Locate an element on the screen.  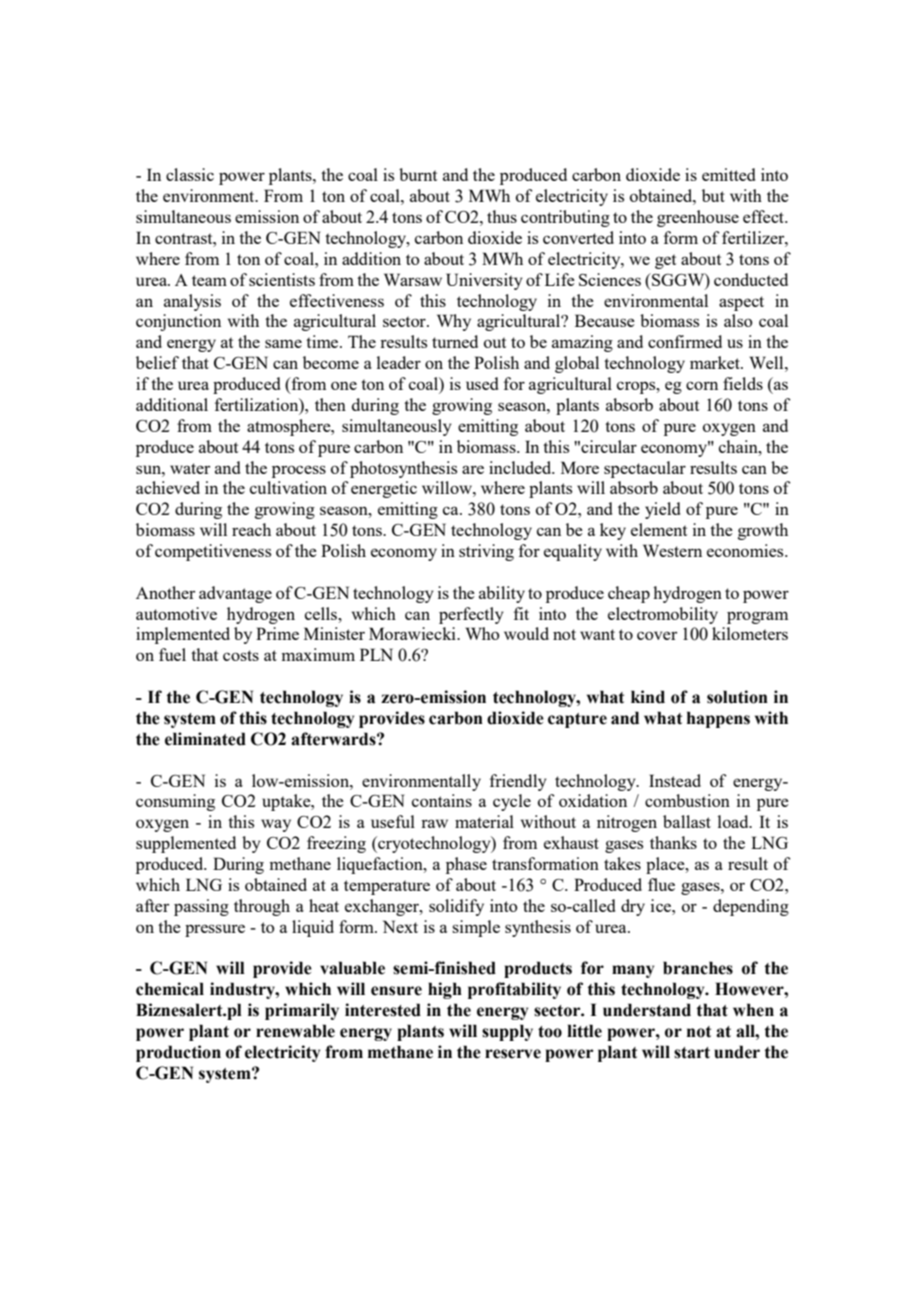
emitted is located at coordinates (728, 174).
